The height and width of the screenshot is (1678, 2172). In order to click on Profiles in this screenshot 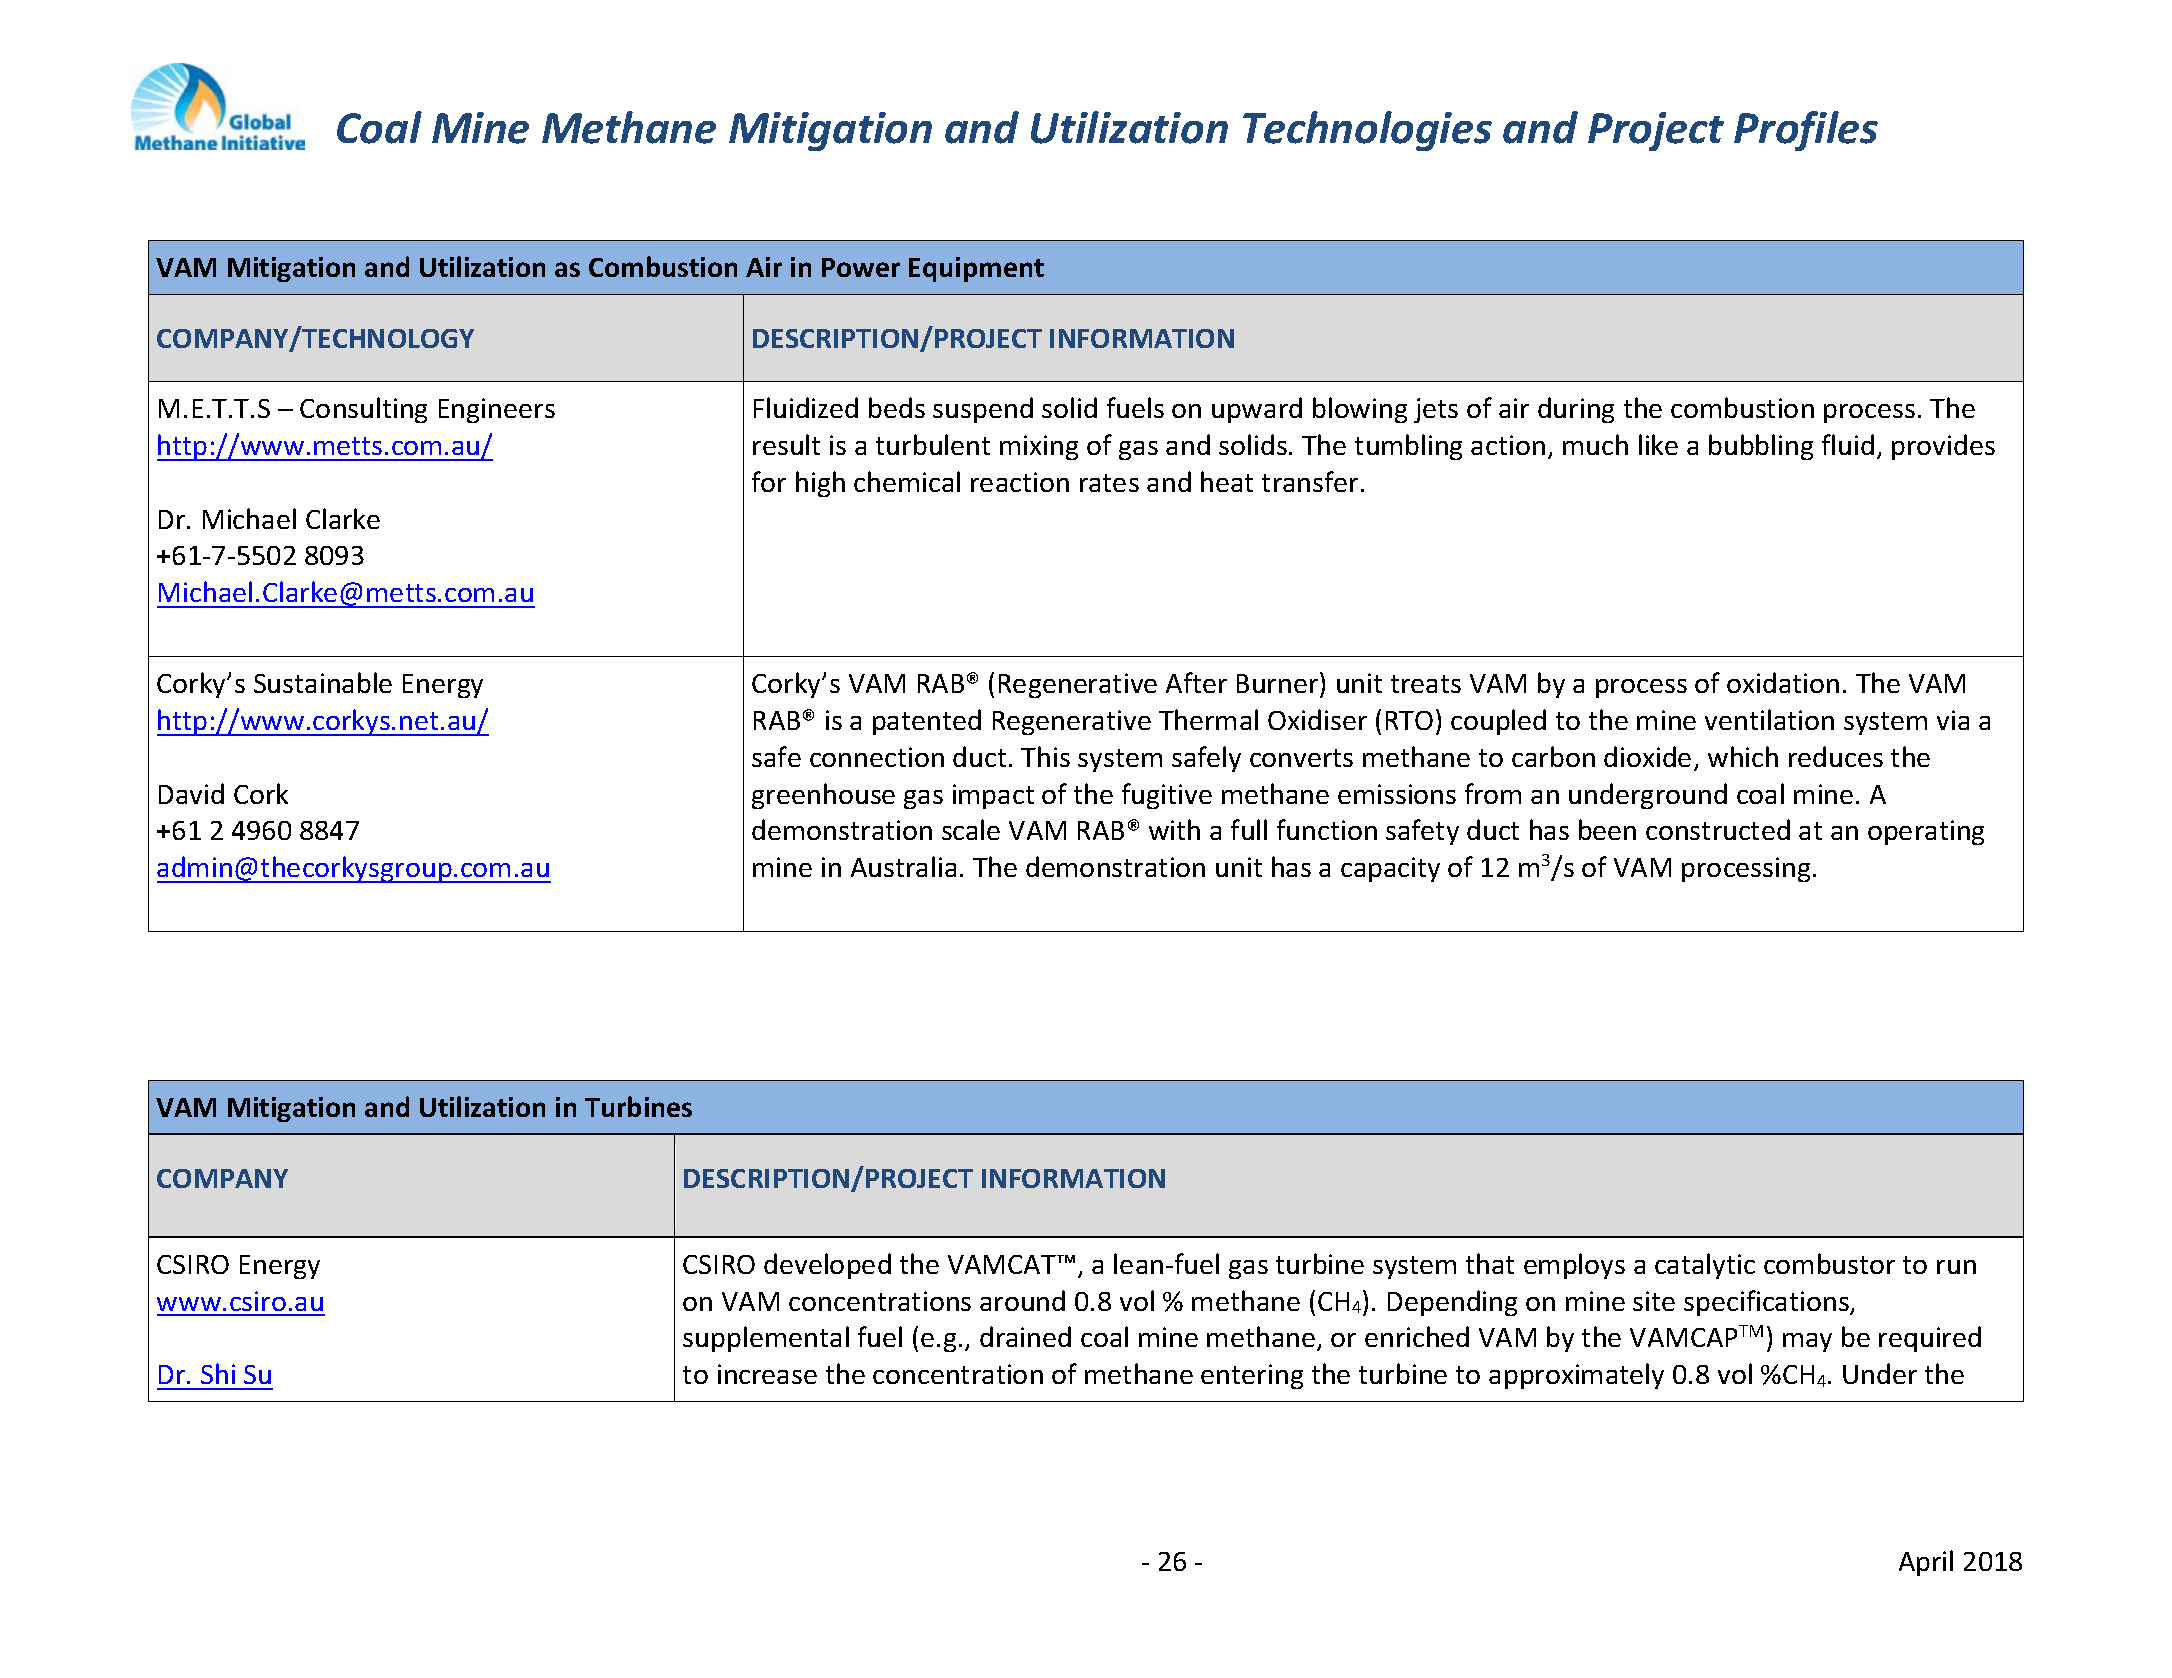, I will do `click(1806, 131)`.
